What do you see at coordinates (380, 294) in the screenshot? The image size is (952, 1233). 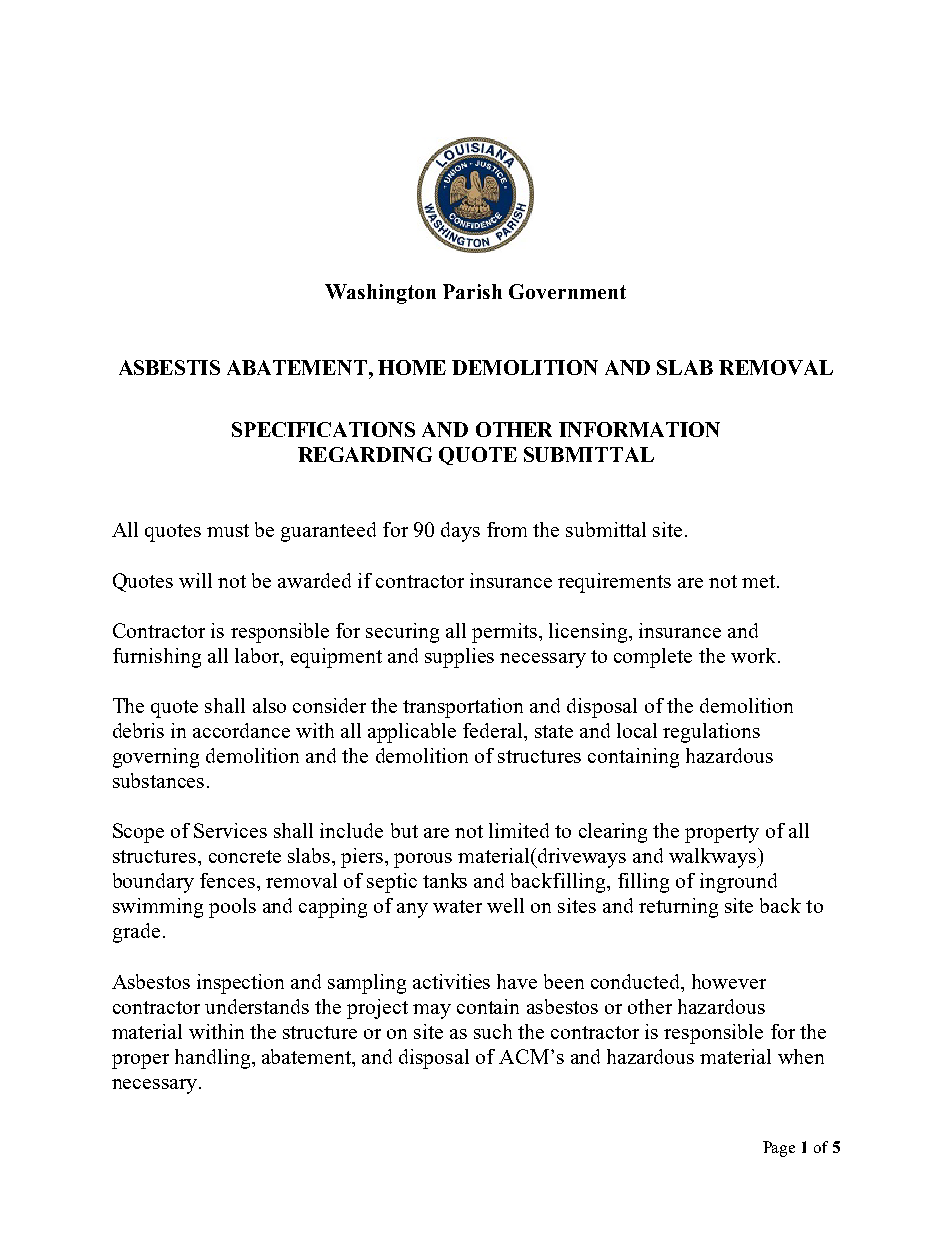 I see `Washington` at bounding box center [380, 294].
